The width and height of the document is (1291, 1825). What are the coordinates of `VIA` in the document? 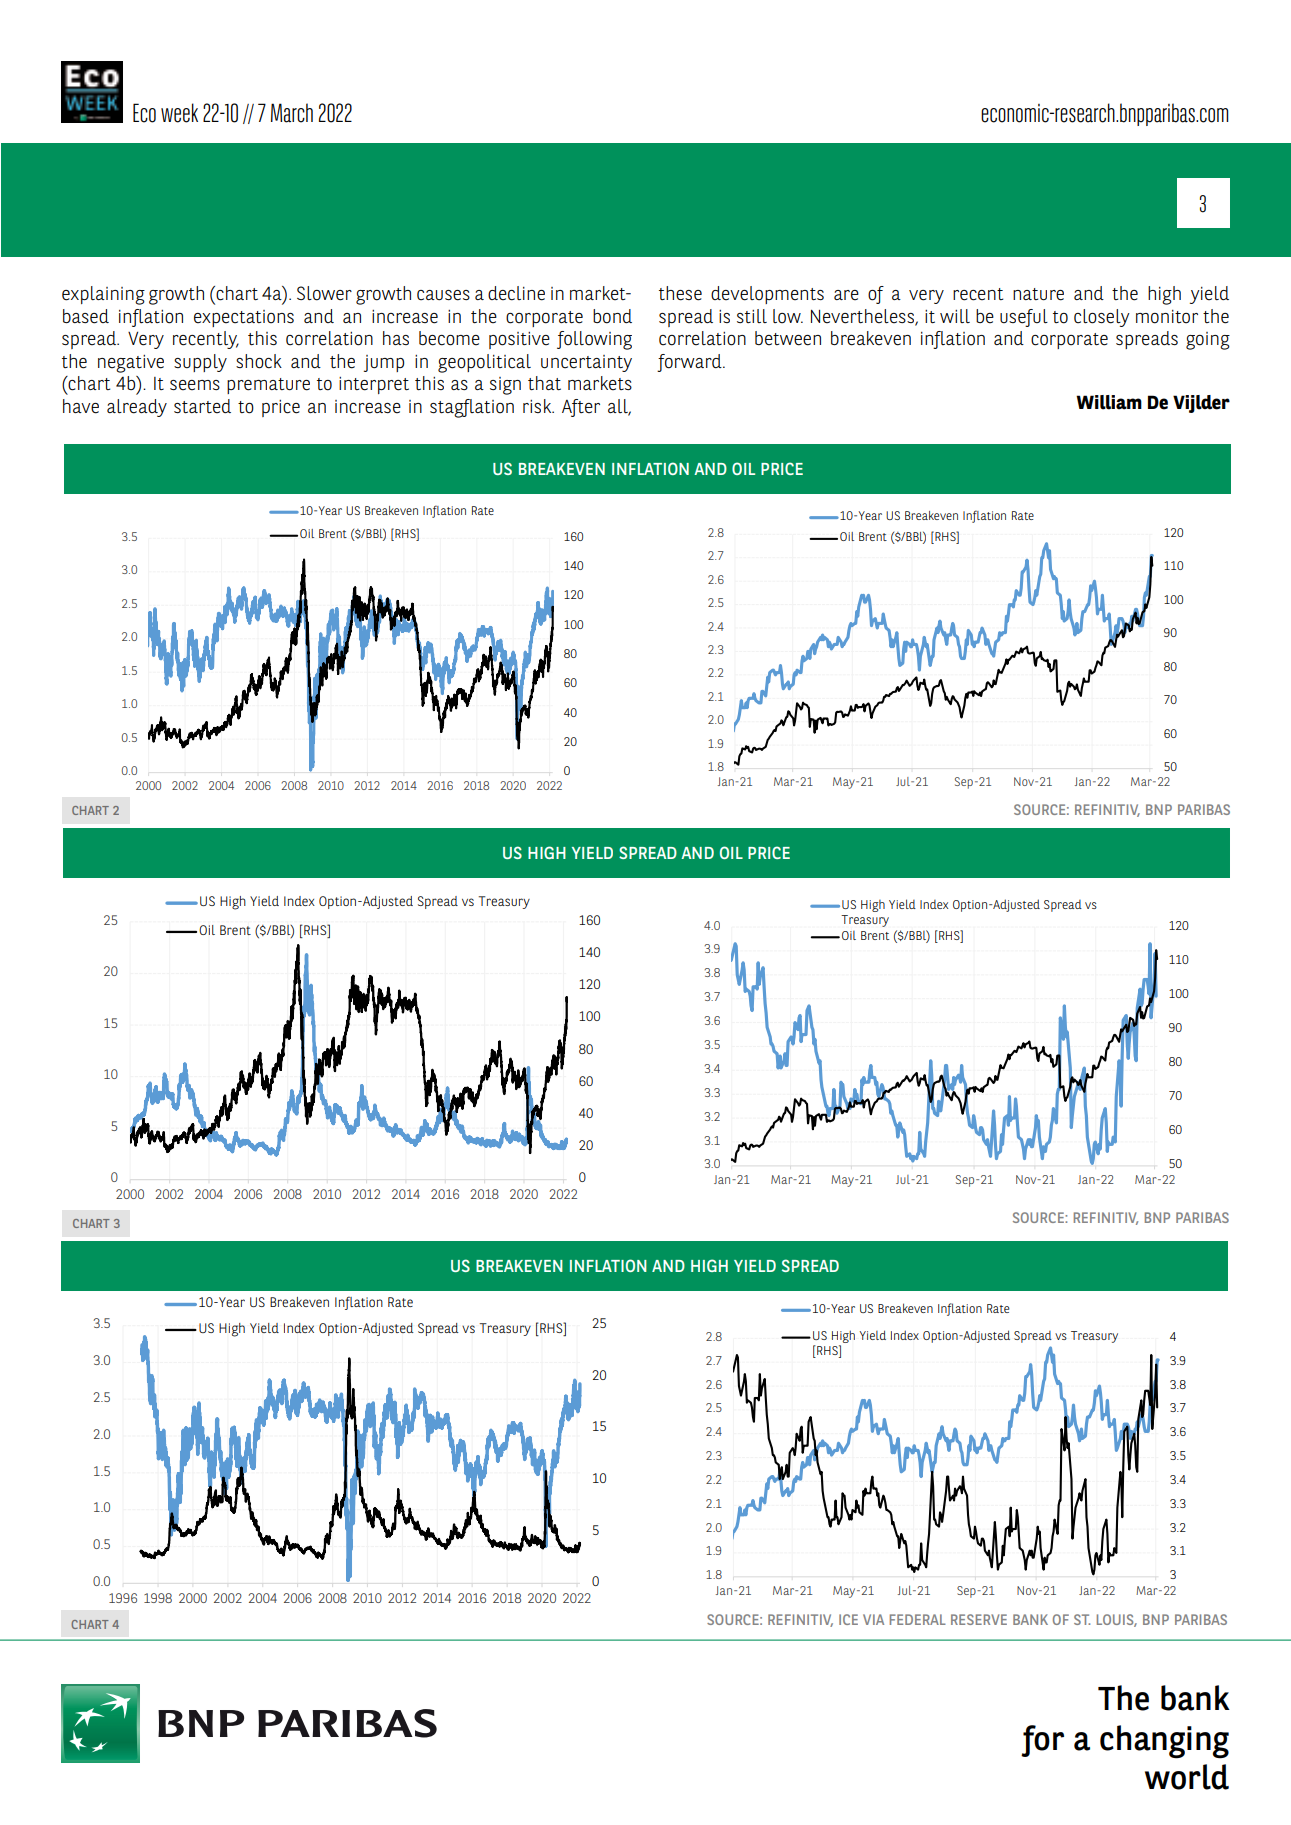 It's located at (873, 1619).
